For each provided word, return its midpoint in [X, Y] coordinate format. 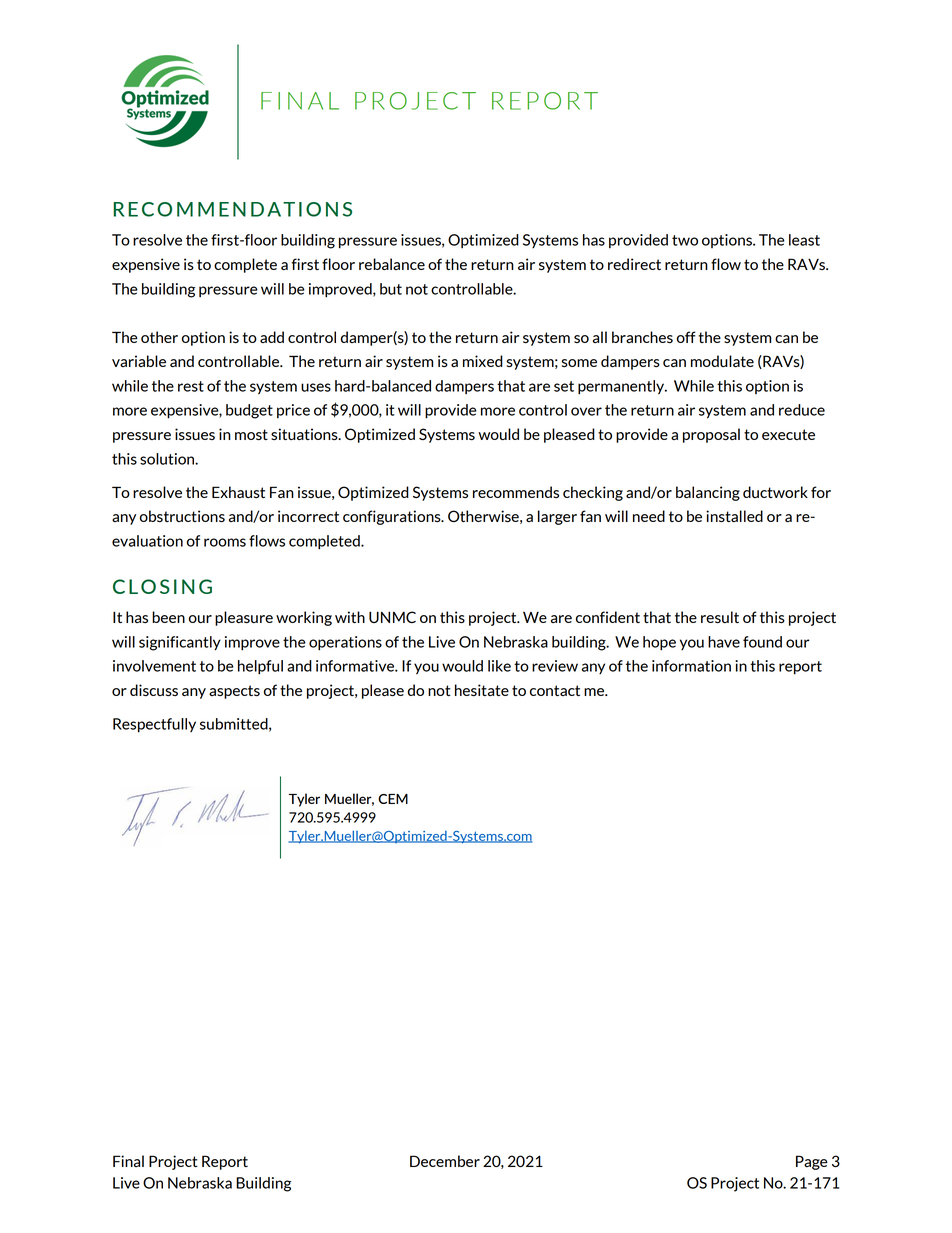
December [445, 1161]
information [691, 666]
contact [555, 690]
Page [812, 1162]
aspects [234, 692]
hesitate [482, 690]
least [804, 240]
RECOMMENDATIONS [232, 209]
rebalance [392, 264]
